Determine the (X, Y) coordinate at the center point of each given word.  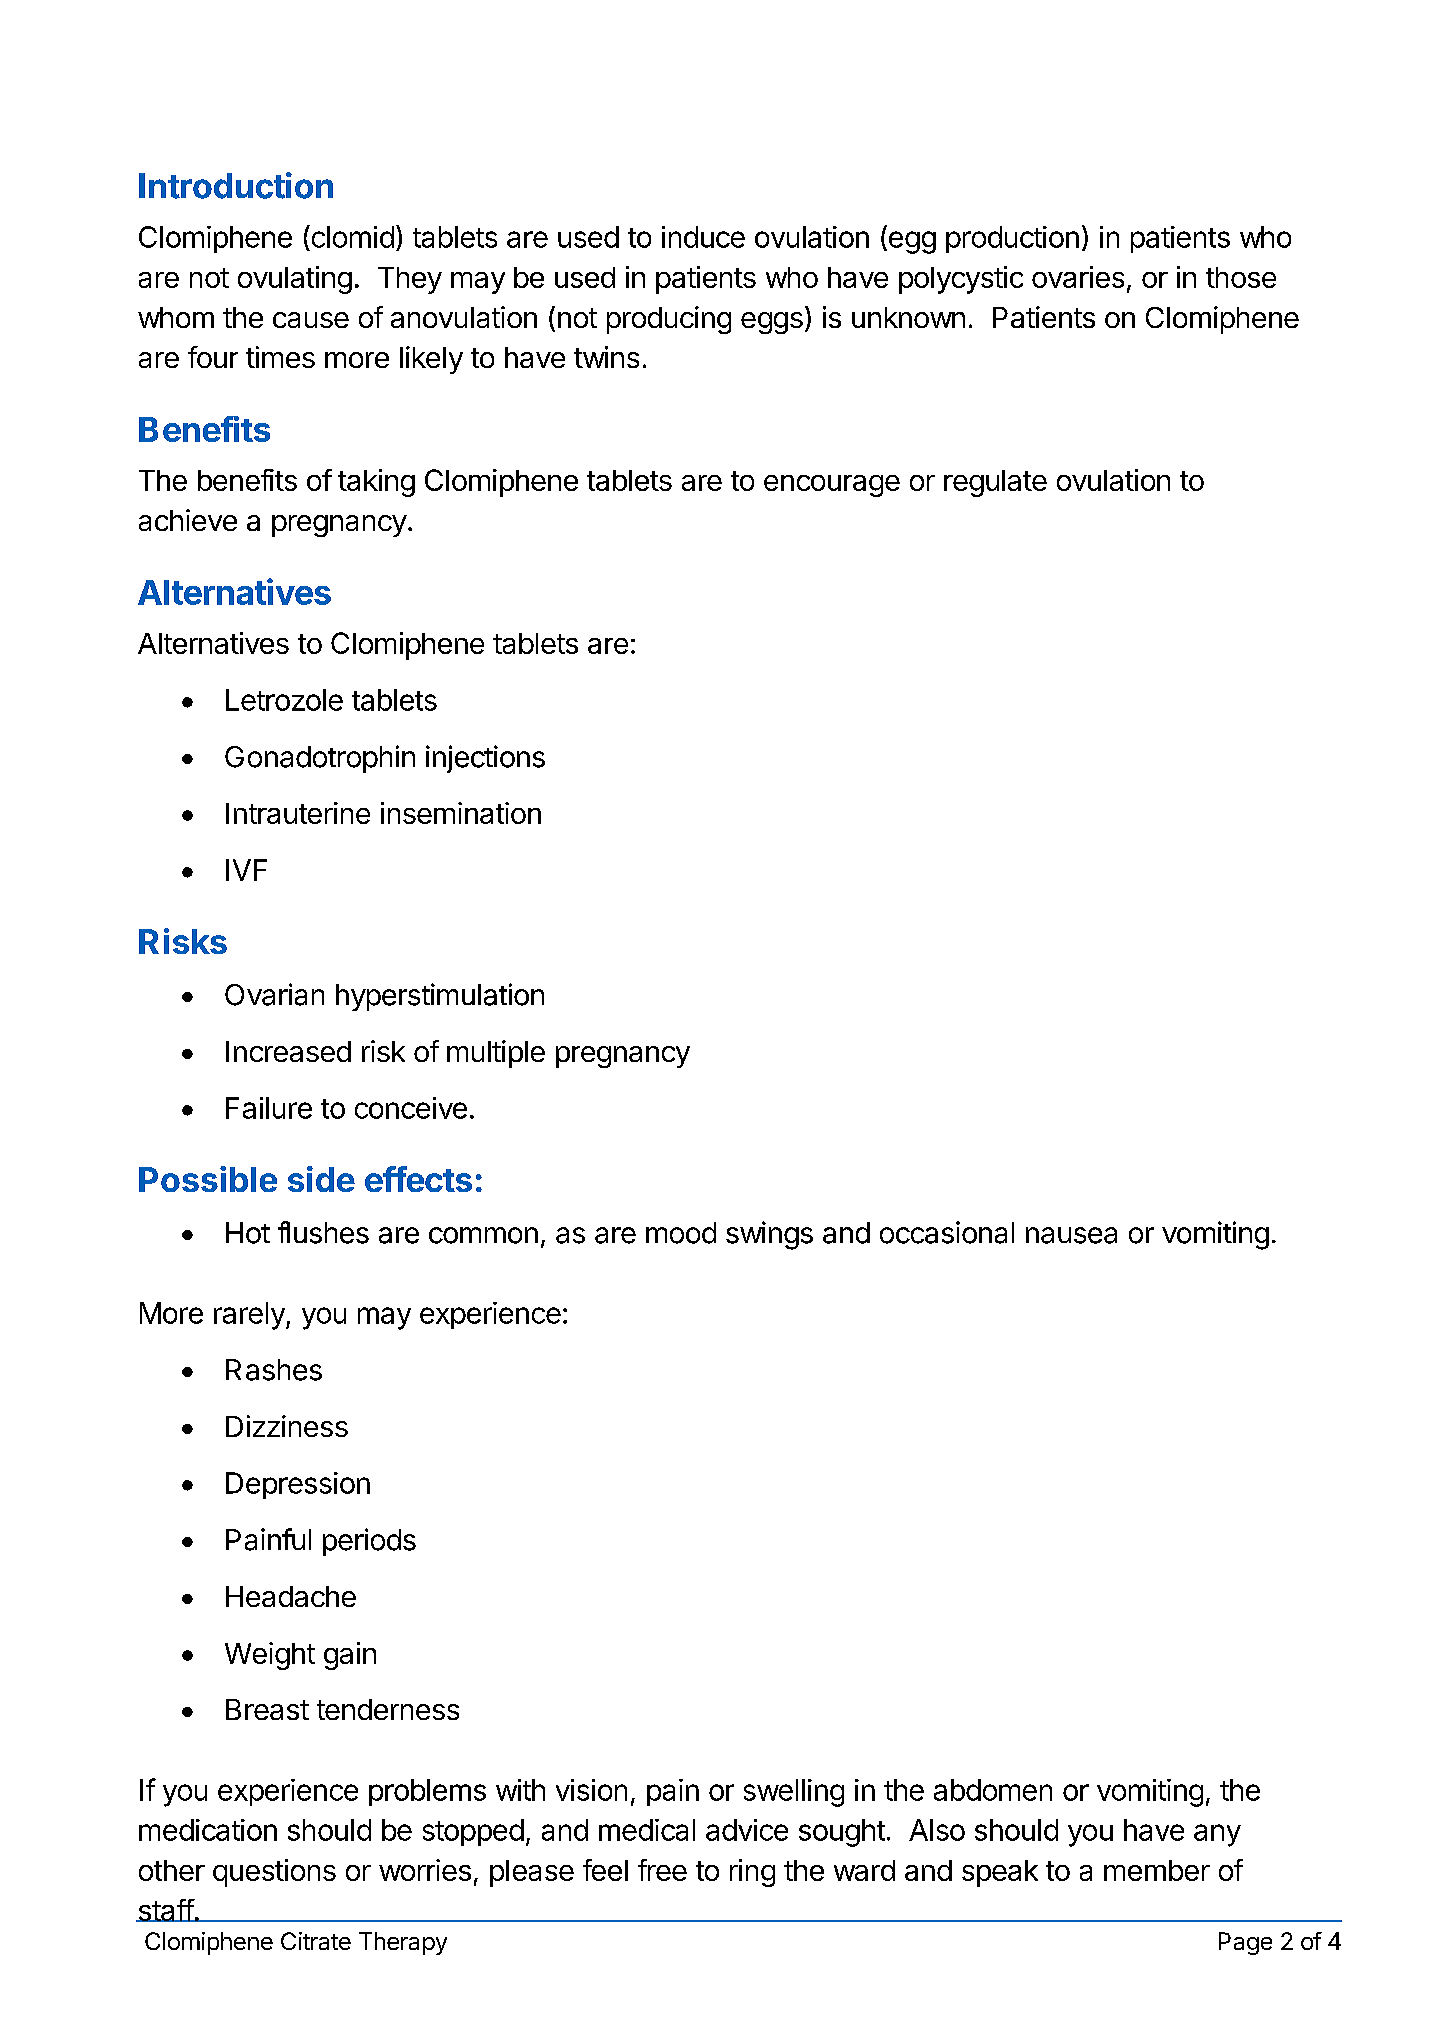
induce (703, 237)
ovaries (1078, 277)
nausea (1071, 1235)
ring (752, 1873)
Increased (288, 1051)
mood (681, 1233)
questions (274, 1873)
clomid (351, 236)
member (1157, 1870)
